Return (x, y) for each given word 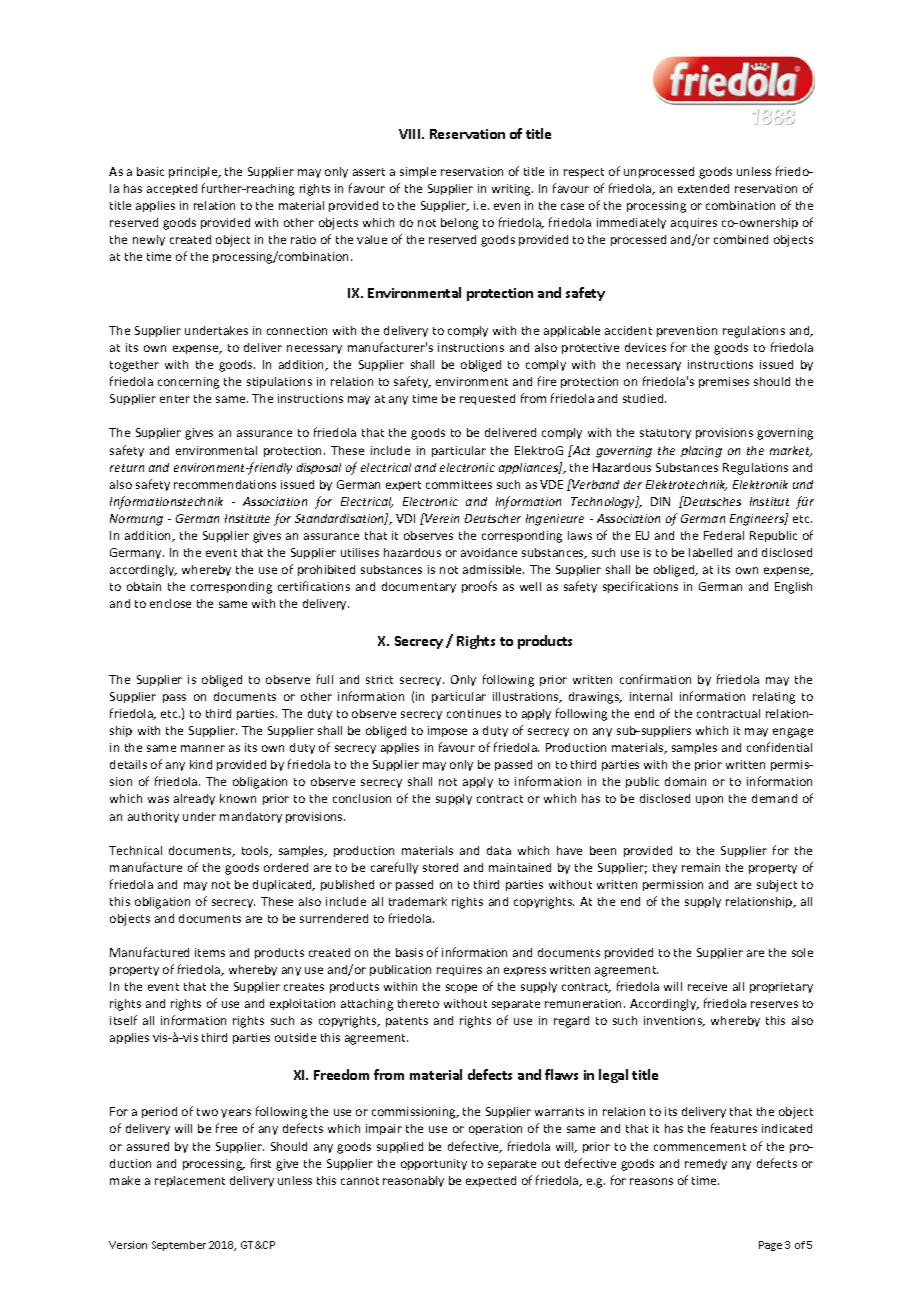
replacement (190, 1181)
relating (774, 698)
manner (203, 748)
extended (703, 188)
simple (418, 172)
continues (474, 713)
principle (194, 172)
